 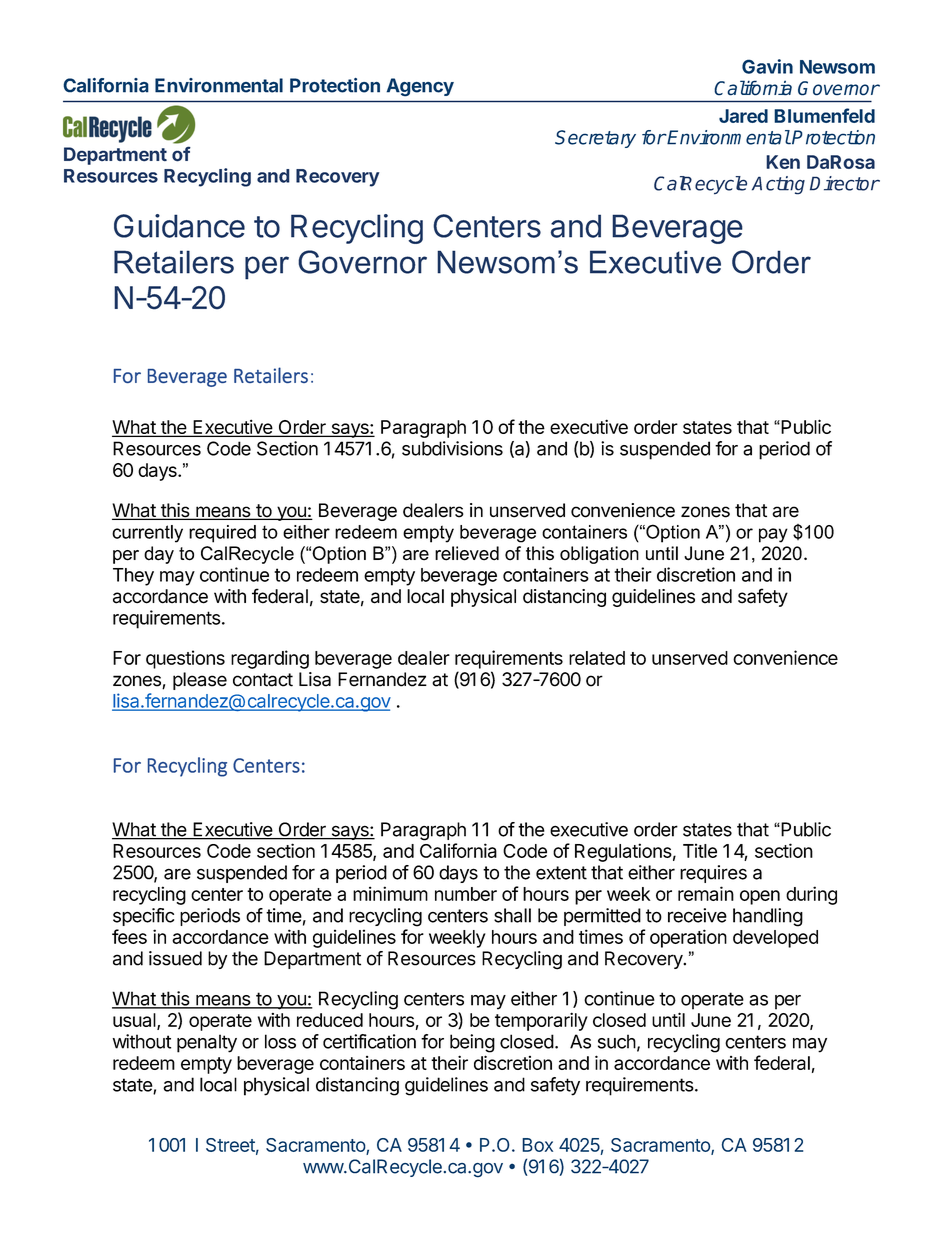 What do you see at coordinates (467, 553) in the screenshot?
I see `relieved` at bounding box center [467, 553].
